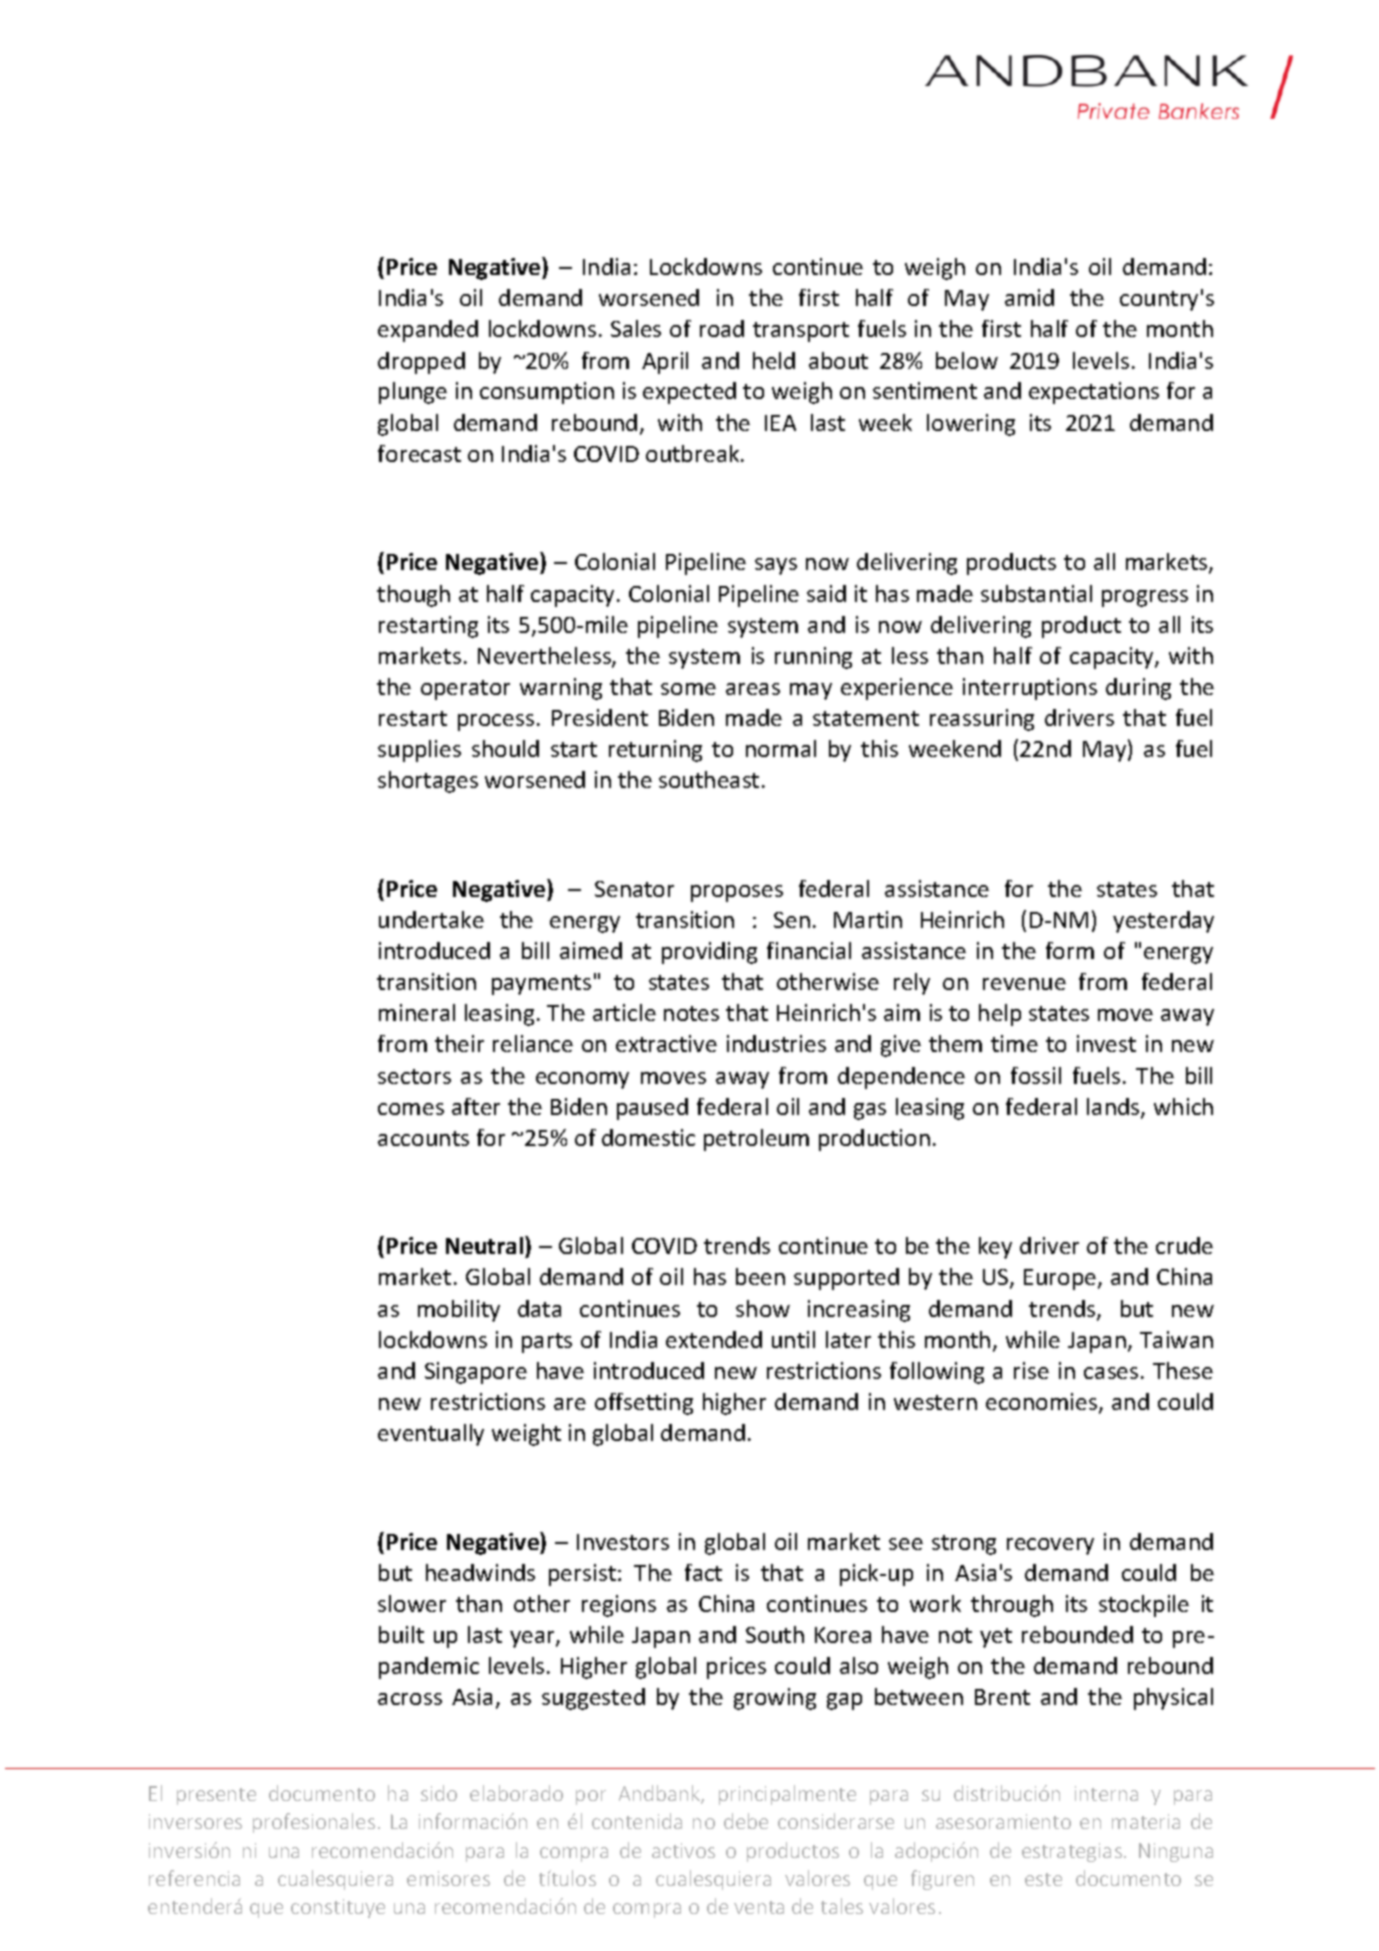 The height and width of the page is (1951, 1379). What do you see at coordinates (421, 363) in the page?
I see `dropped` at bounding box center [421, 363].
